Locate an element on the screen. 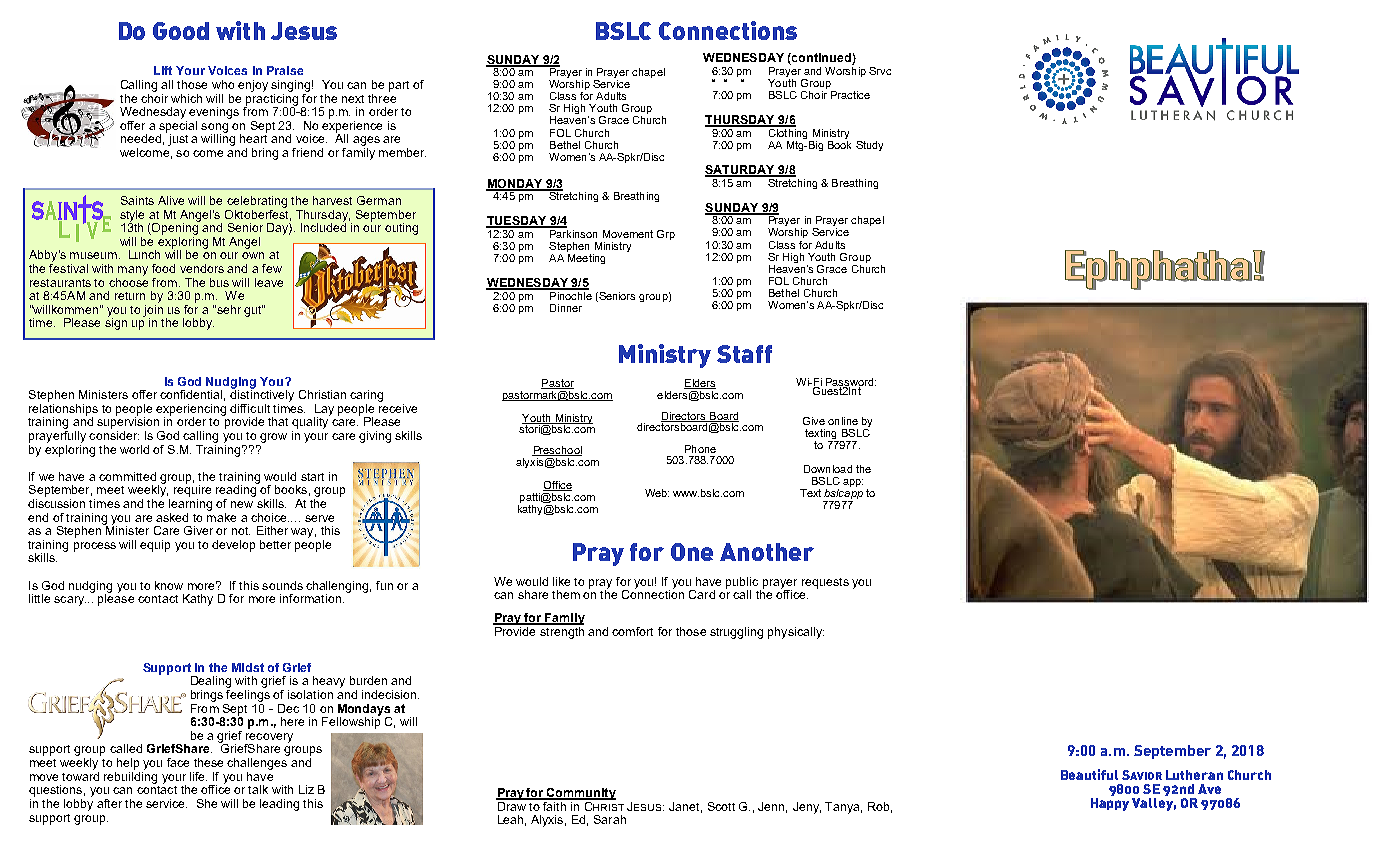  equip is located at coordinates (155, 546).
